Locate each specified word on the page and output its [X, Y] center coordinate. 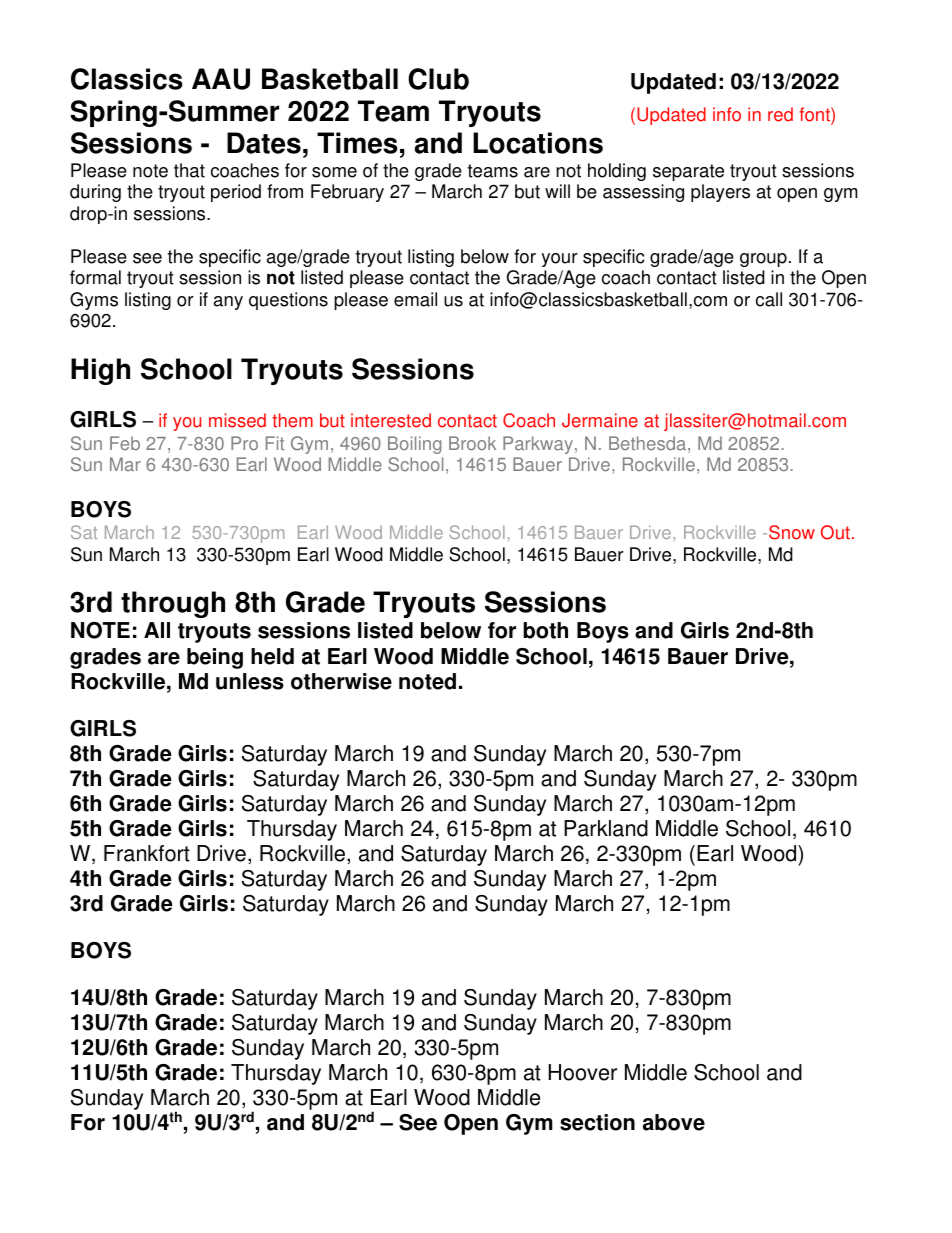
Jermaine [600, 420]
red [780, 114]
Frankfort [147, 853]
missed [237, 420]
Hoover [583, 1072]
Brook [472, 443]
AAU [221, 79]
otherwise [341, 681]
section [597, 1122]
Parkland [606, 828]
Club [438, 79]
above [674, 1122]
